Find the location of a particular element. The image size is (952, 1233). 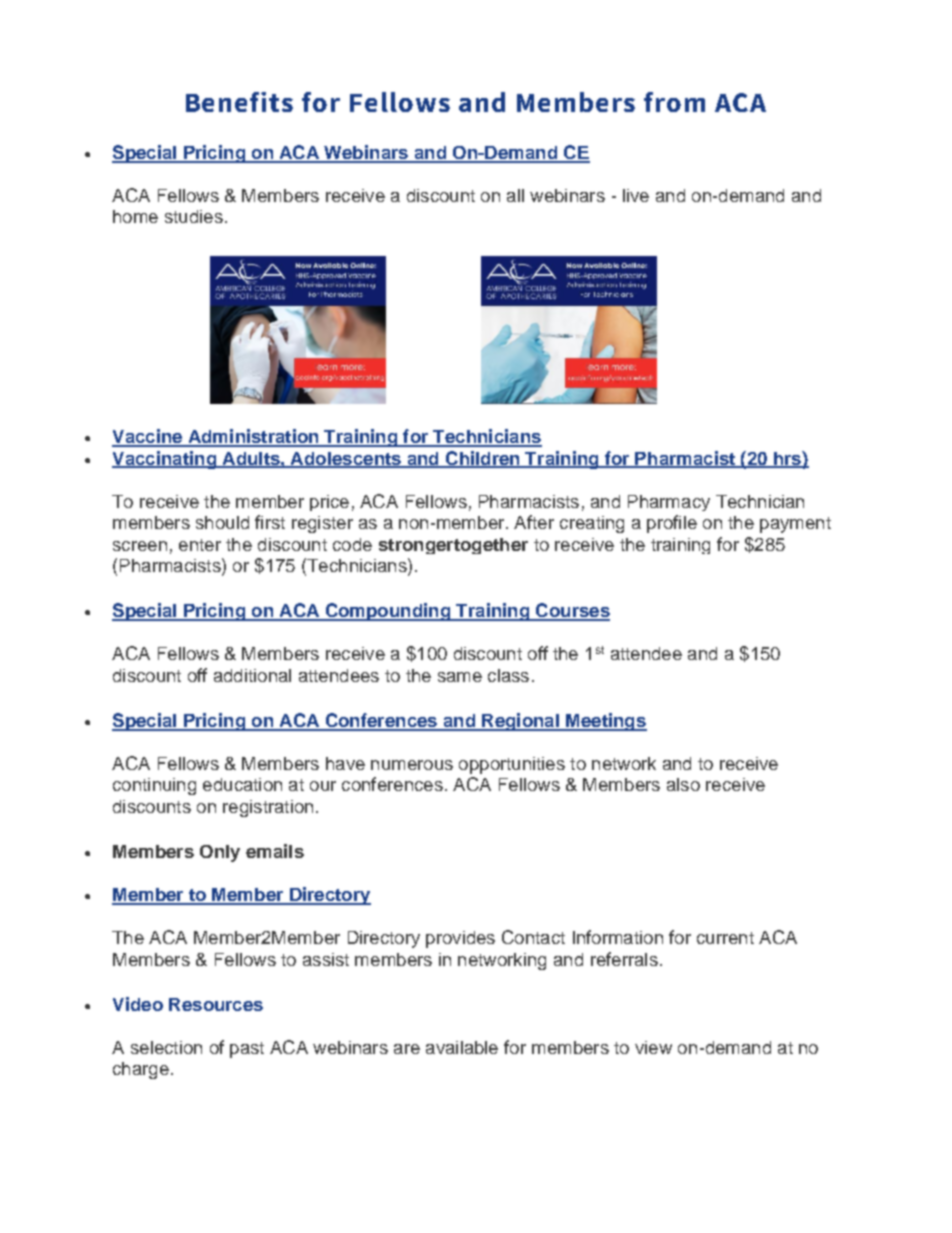

from is located at coordinates (674, 102).
